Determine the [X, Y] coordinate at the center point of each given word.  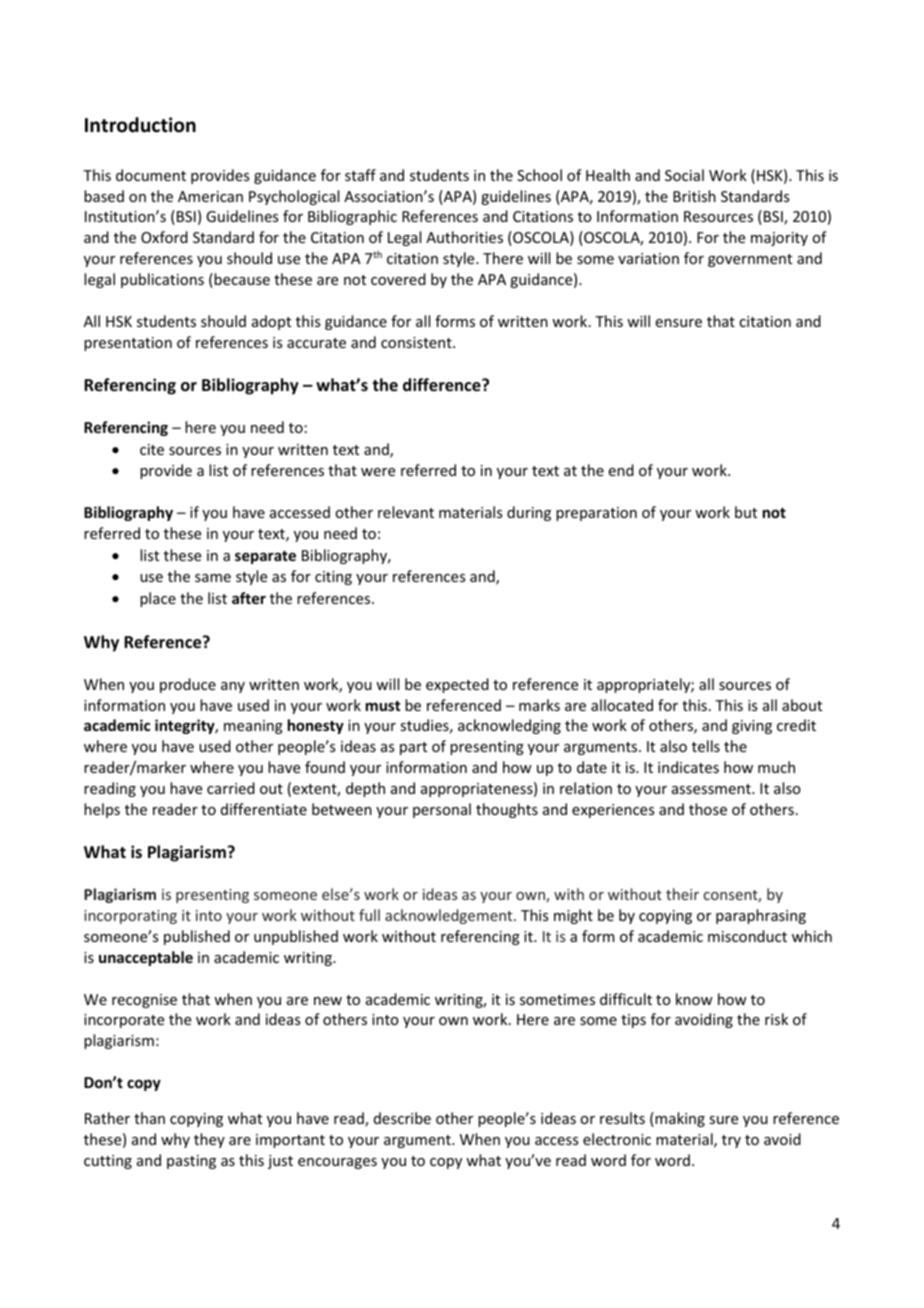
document [151, 175]
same [213, 578]
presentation [128, 344]
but [746, 512]
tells [706, 746]
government [750, 260]
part [413, 748]
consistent [417, 342]
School [539, 175]
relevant [406, 512]
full [369, 915]
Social [684, 175]
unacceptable [146, 958]
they [209, 1140]
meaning [253, 727]
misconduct [747, 936]
